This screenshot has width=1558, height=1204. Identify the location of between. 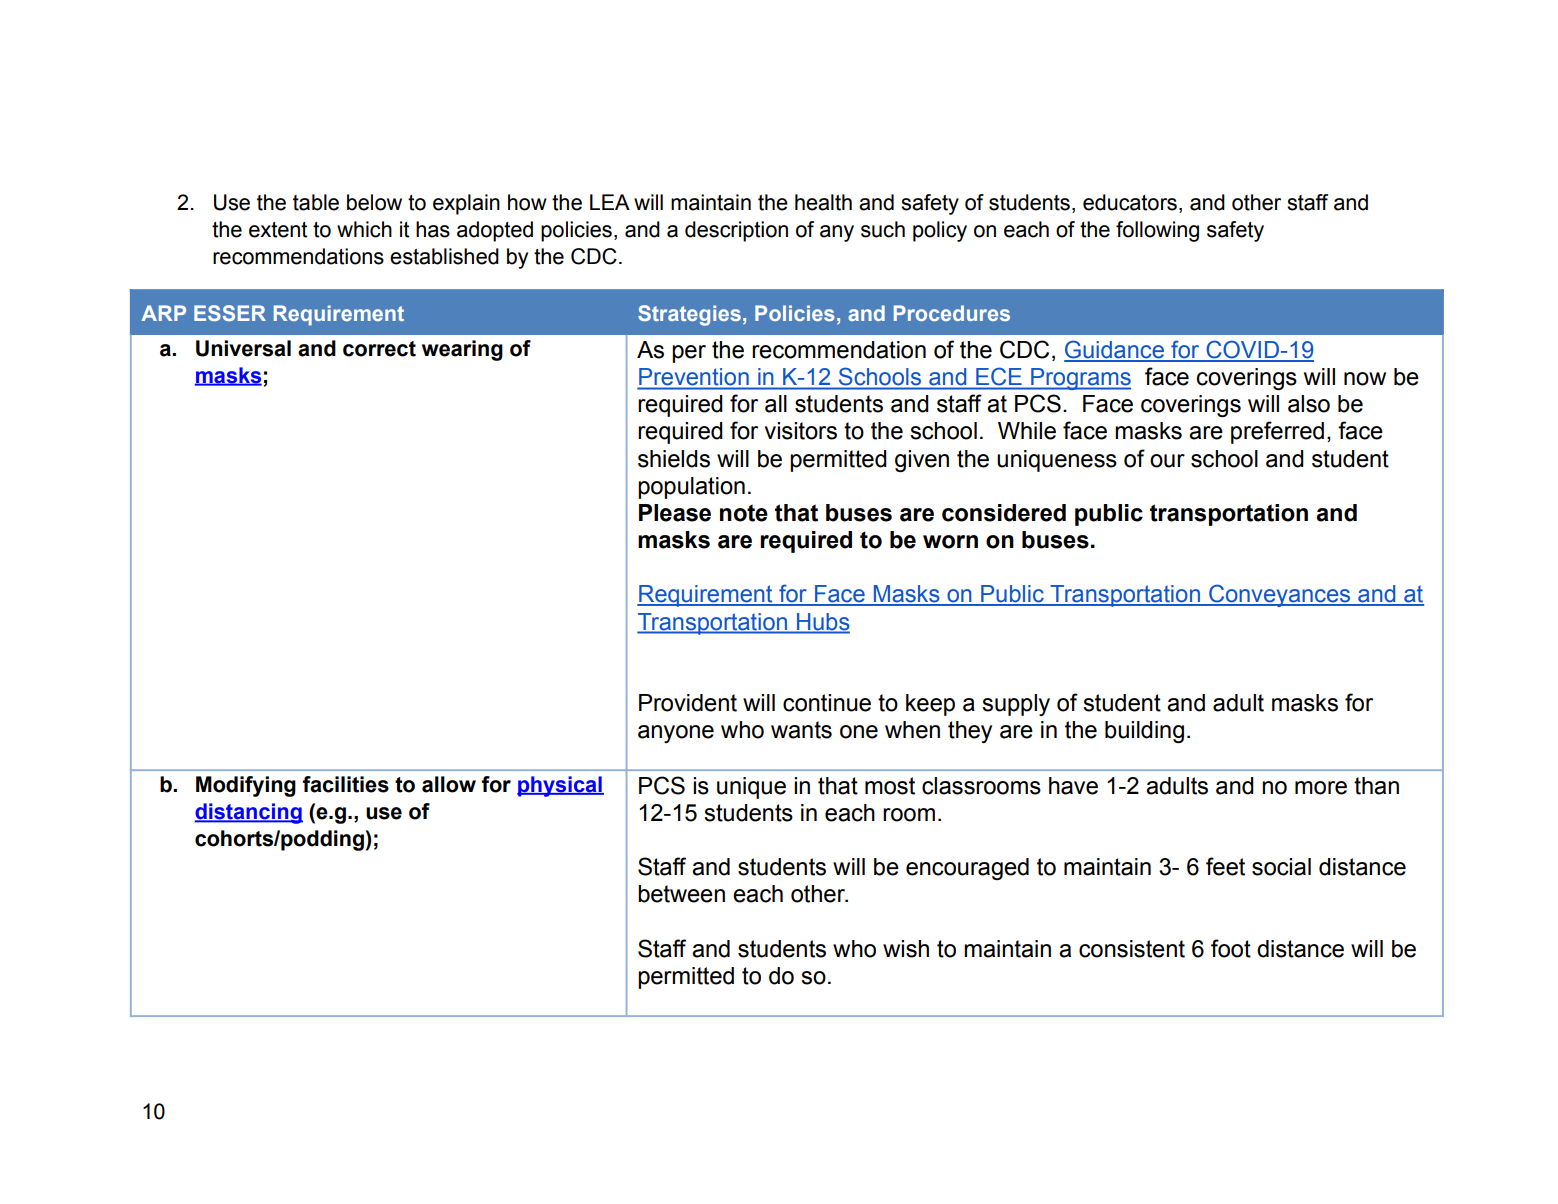
(681, 894).
